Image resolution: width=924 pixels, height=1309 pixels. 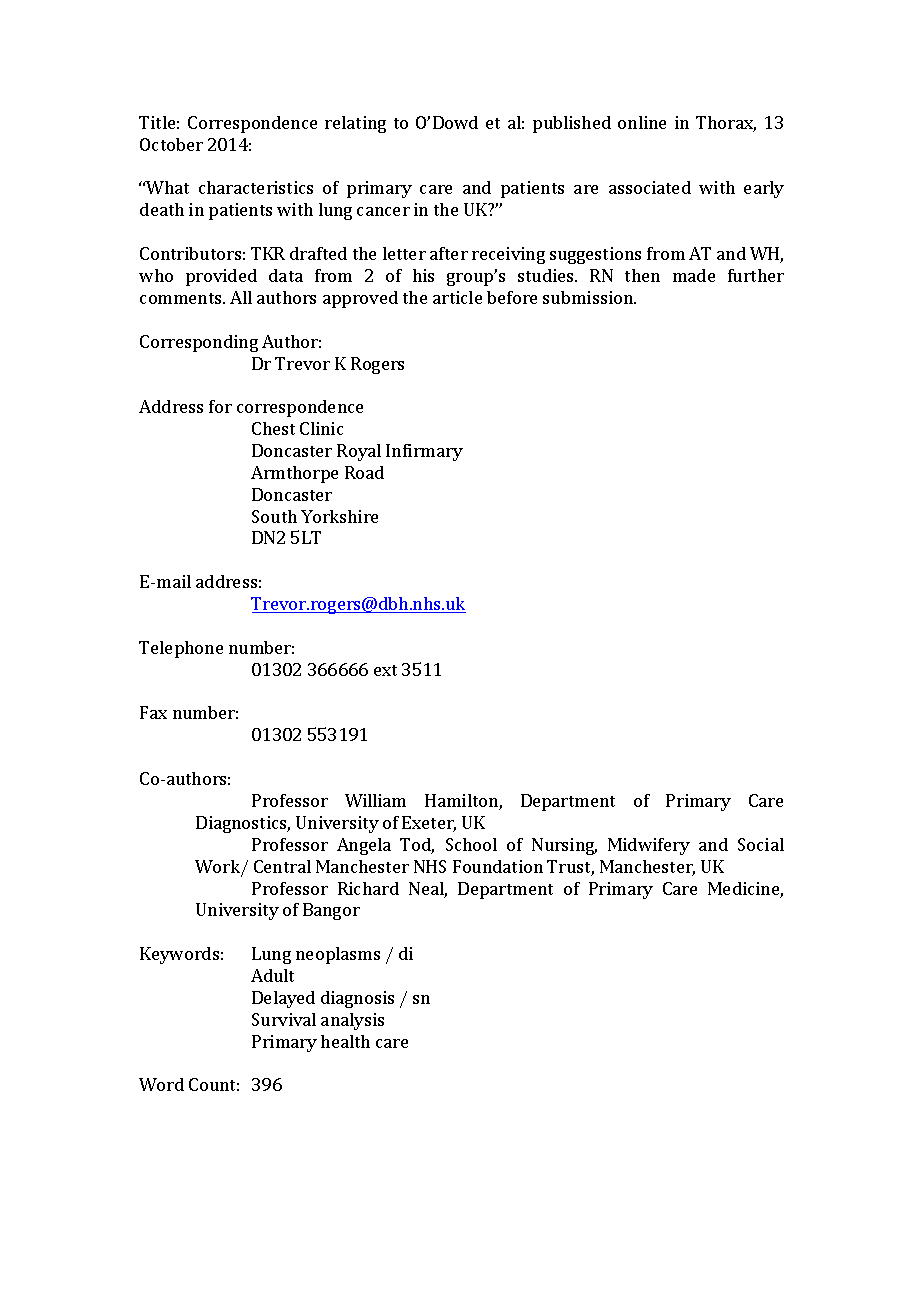 I want to click on October, so click(x=171, y=144).
